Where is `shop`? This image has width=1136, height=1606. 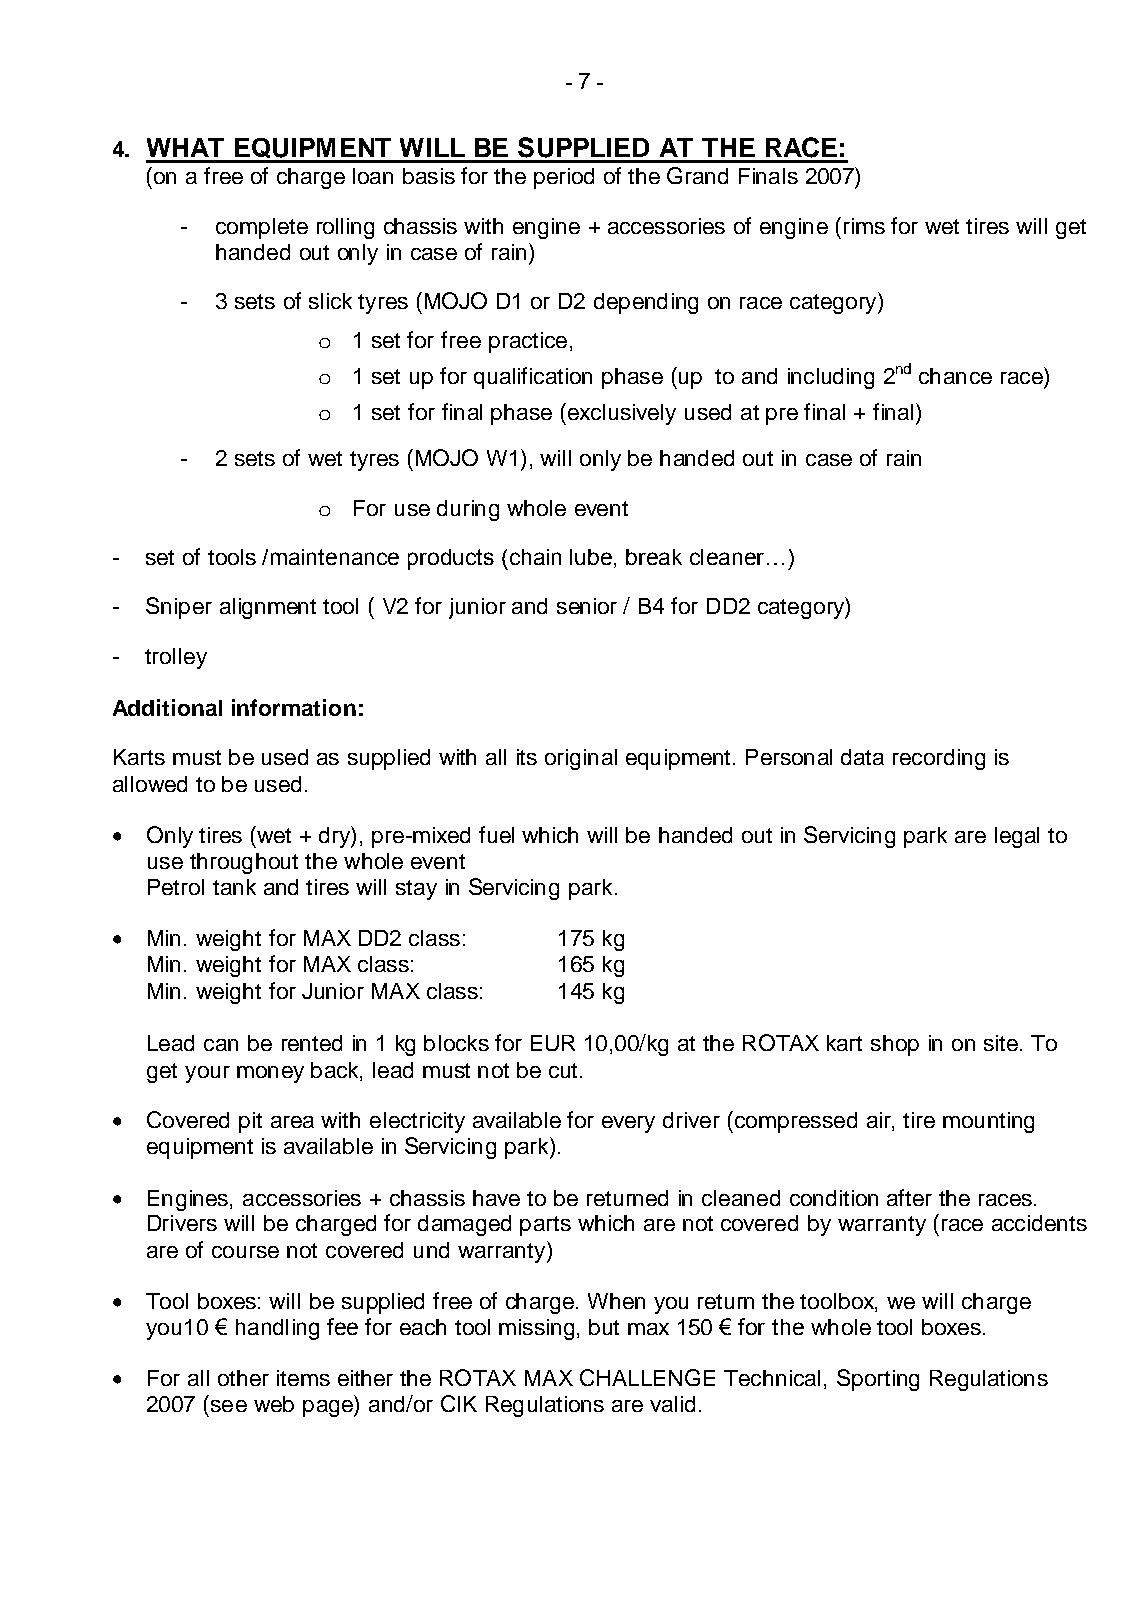 shop is located at coordinates (895, 1045).
